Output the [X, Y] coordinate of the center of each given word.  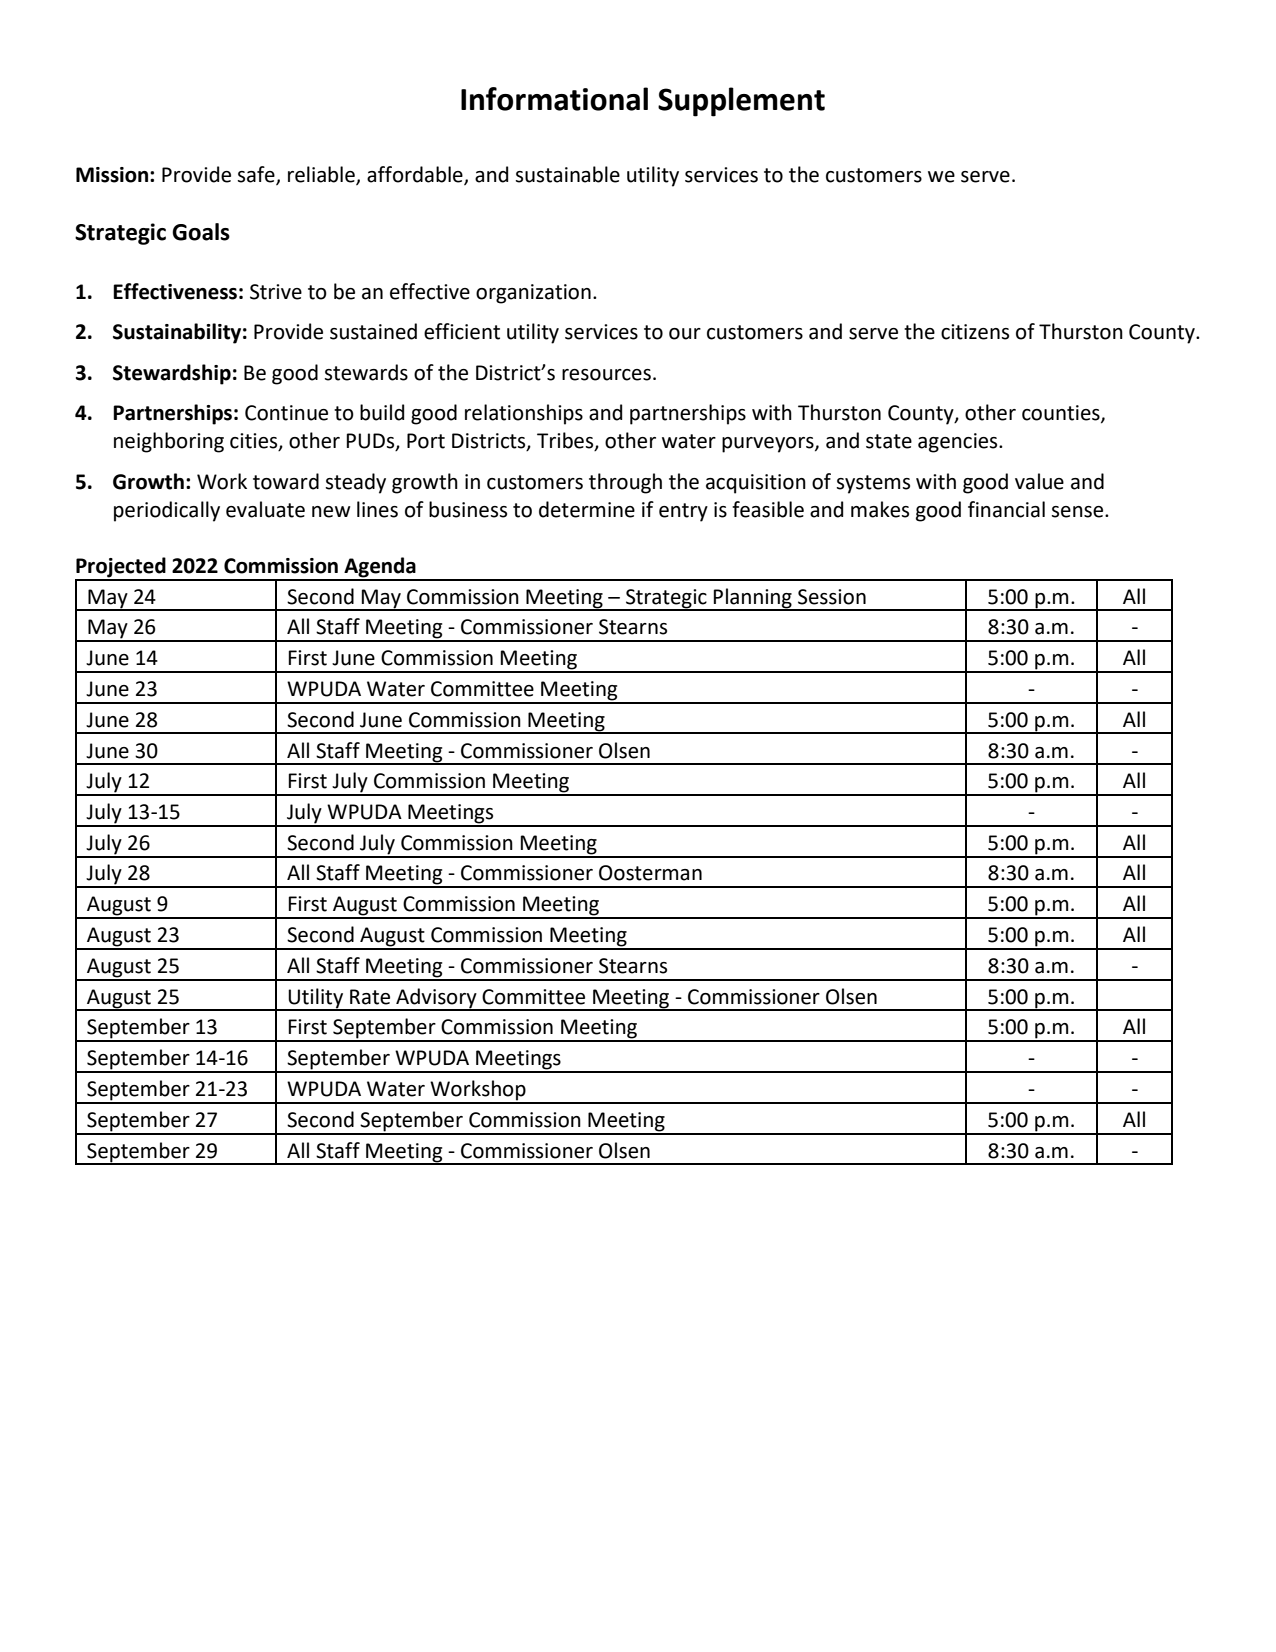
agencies [959, 443]
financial [1006, 509]
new [331, 512]
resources [606, 375]
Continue [286, 413]
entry [683, 512]
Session [832, 597]
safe [257, 175]
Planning [753, 599]
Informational [554, 99]
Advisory [436, 999]
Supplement [741, 102]
